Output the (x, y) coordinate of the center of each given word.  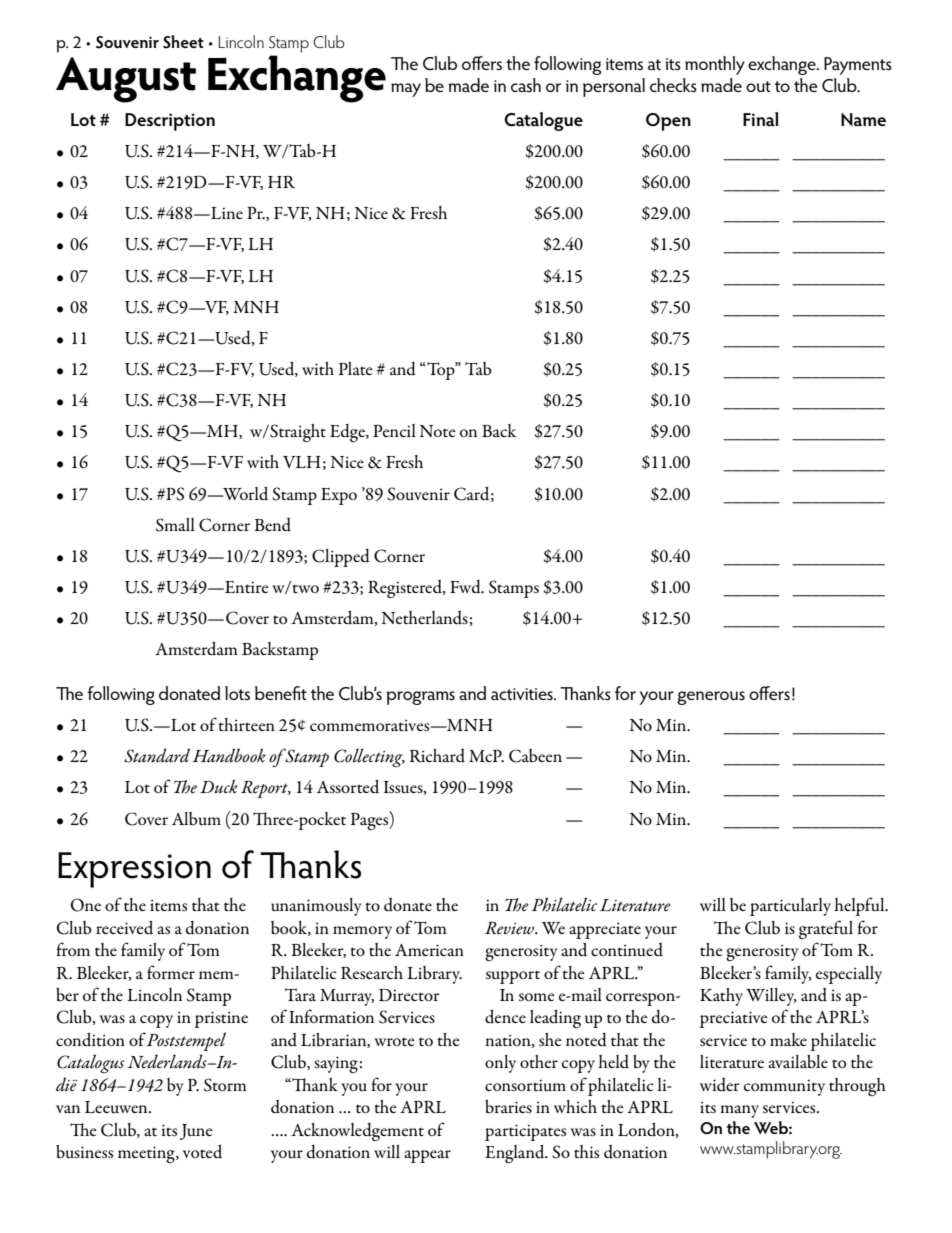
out (758, 86)
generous (711, 698)
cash (526, 85)
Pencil (394, 430)
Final (760, 119)
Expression (134, 870)
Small (175, 525)
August (126, 80)
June (196, 1132)
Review (511, 928)
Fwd (466, 587)
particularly (790, 907)
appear (427, 1156)
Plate (355, 368)
